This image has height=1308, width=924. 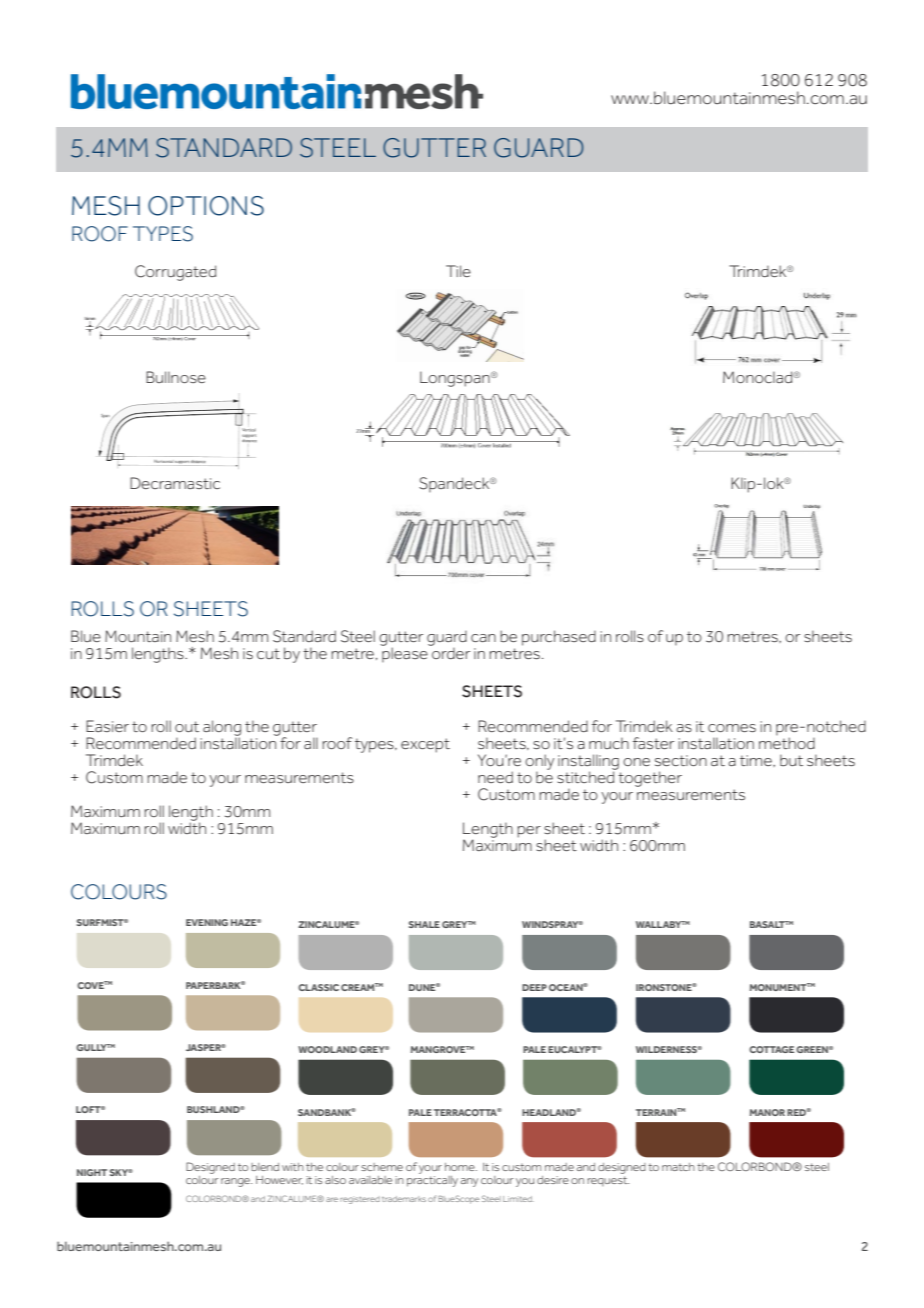 What do you see at coordinates (175, 273) in the image?
I see `Corrugated` at bounding box center [175, 273].
